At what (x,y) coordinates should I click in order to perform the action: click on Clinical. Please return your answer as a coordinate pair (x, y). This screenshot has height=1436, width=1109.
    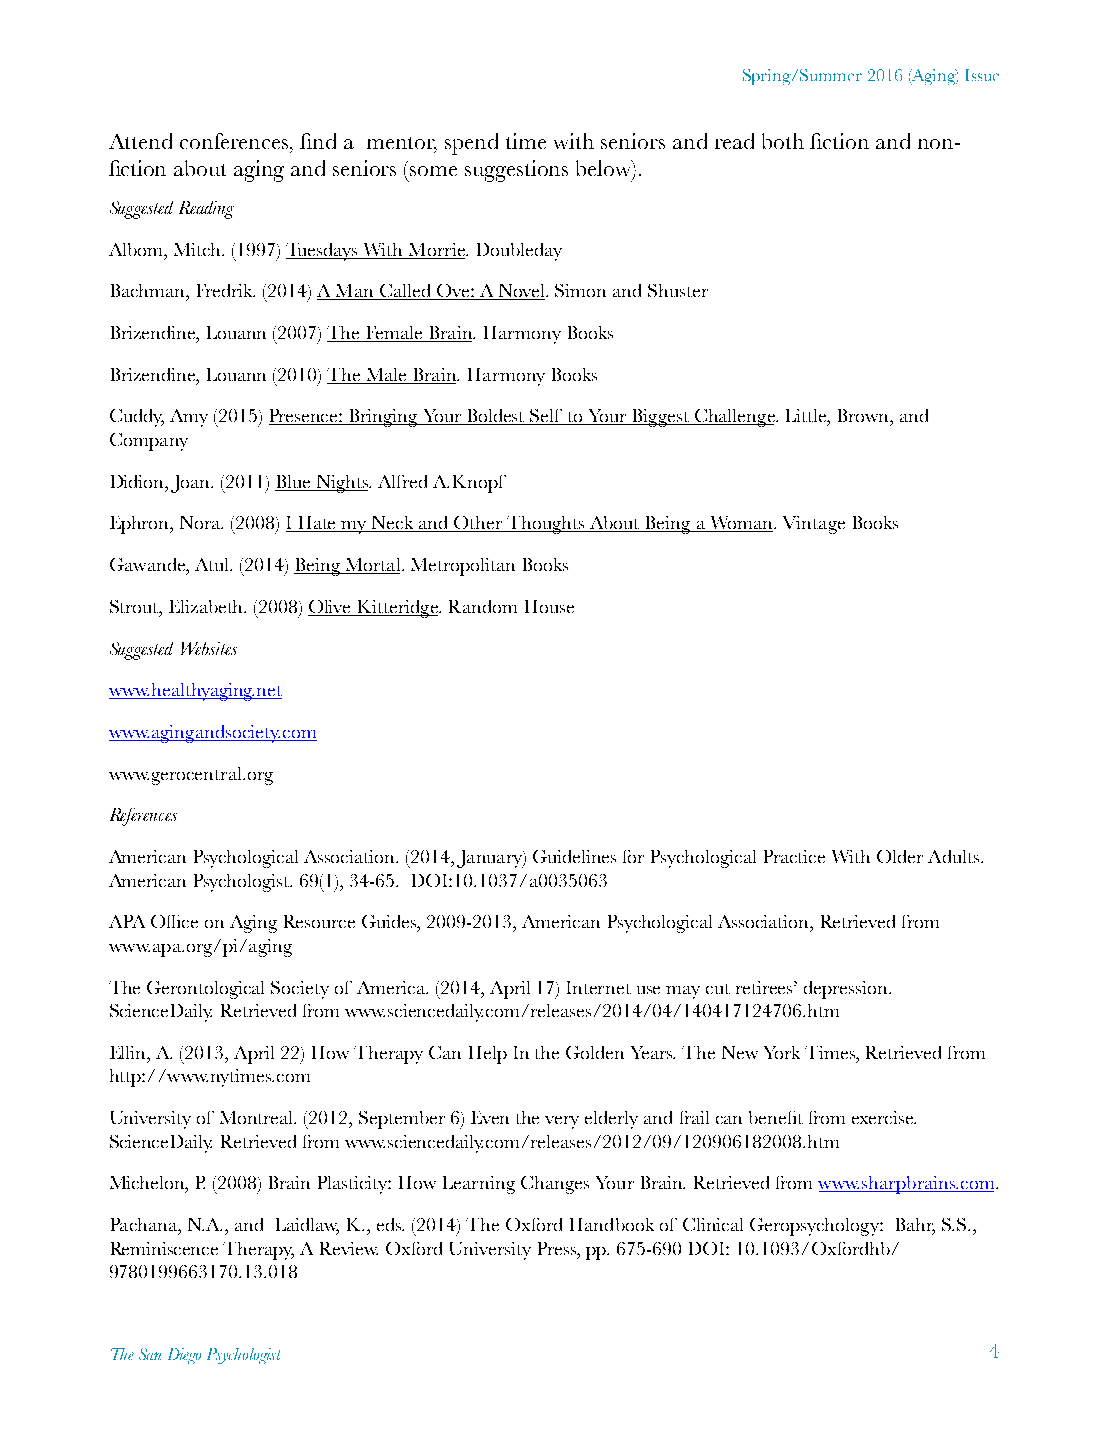
    Looking at the image, I should click on (713, 1224).
